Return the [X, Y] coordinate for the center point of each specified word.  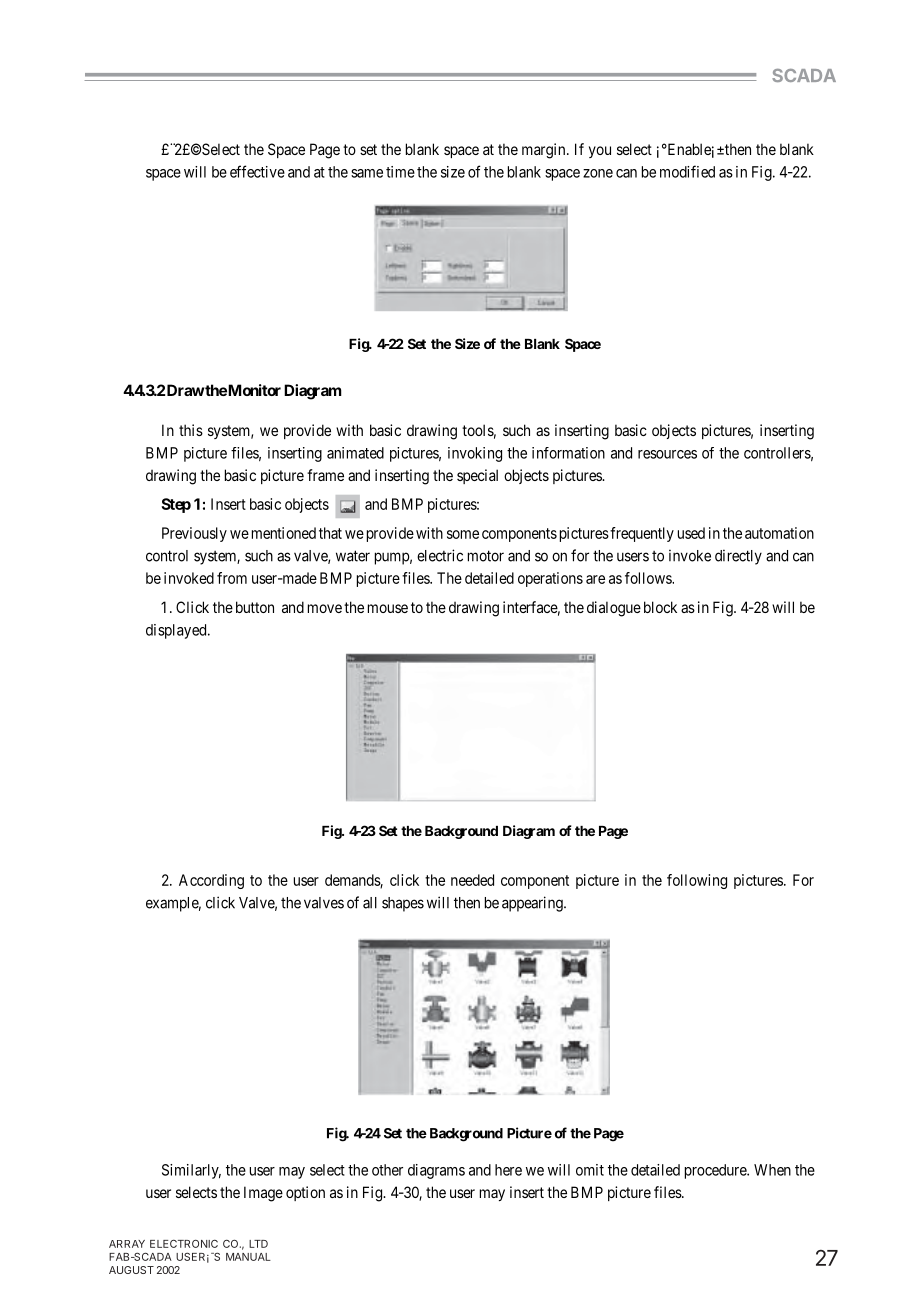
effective [257, 171]
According [211, 881]
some [463, 534]
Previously [194, 534]
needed [472, 880]
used [691, 533]
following [697, 881]
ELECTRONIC [184, 1244]
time [400, 172]
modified [687, 171]
